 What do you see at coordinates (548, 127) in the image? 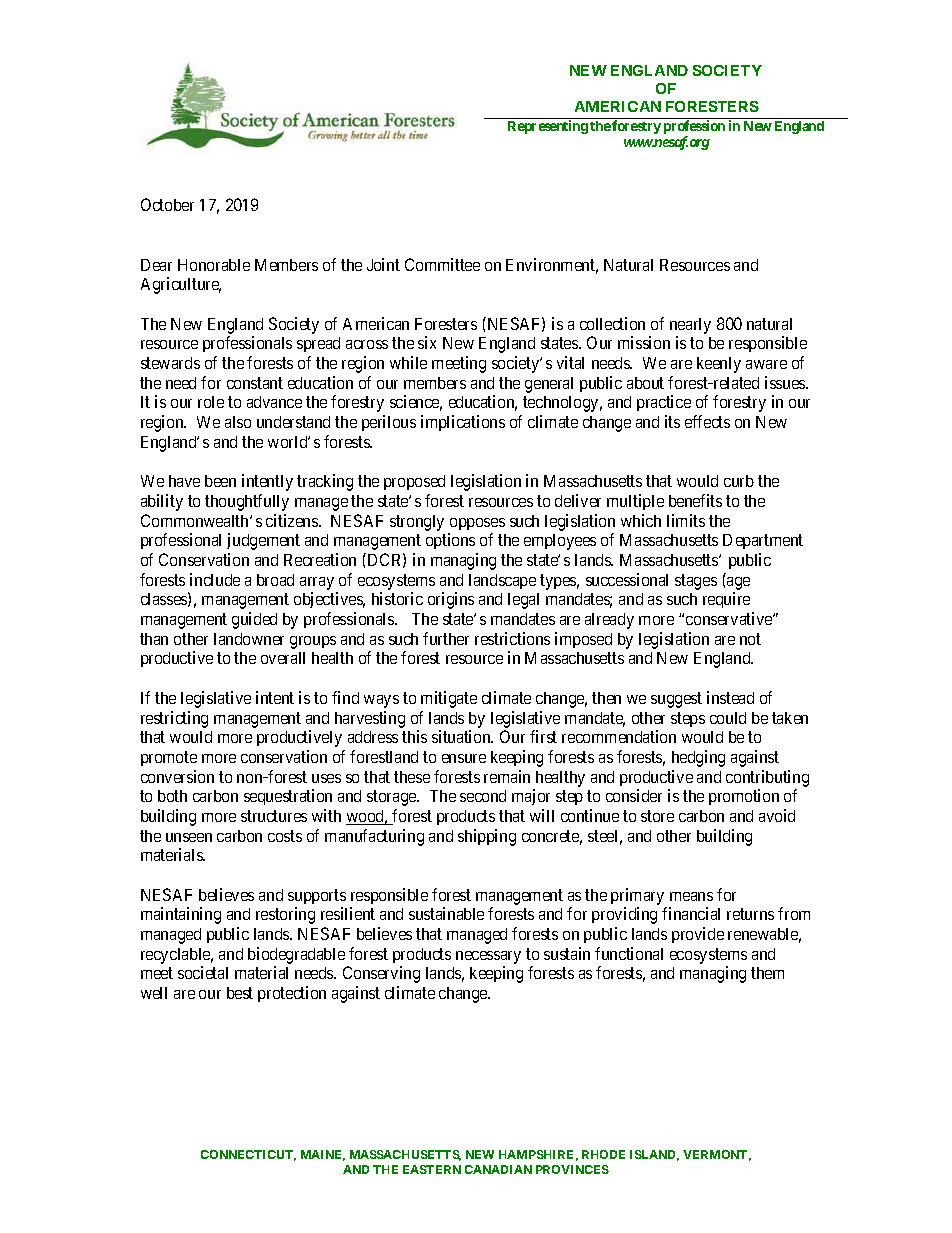
I see `Representing` at bounding box center [548, 127].
